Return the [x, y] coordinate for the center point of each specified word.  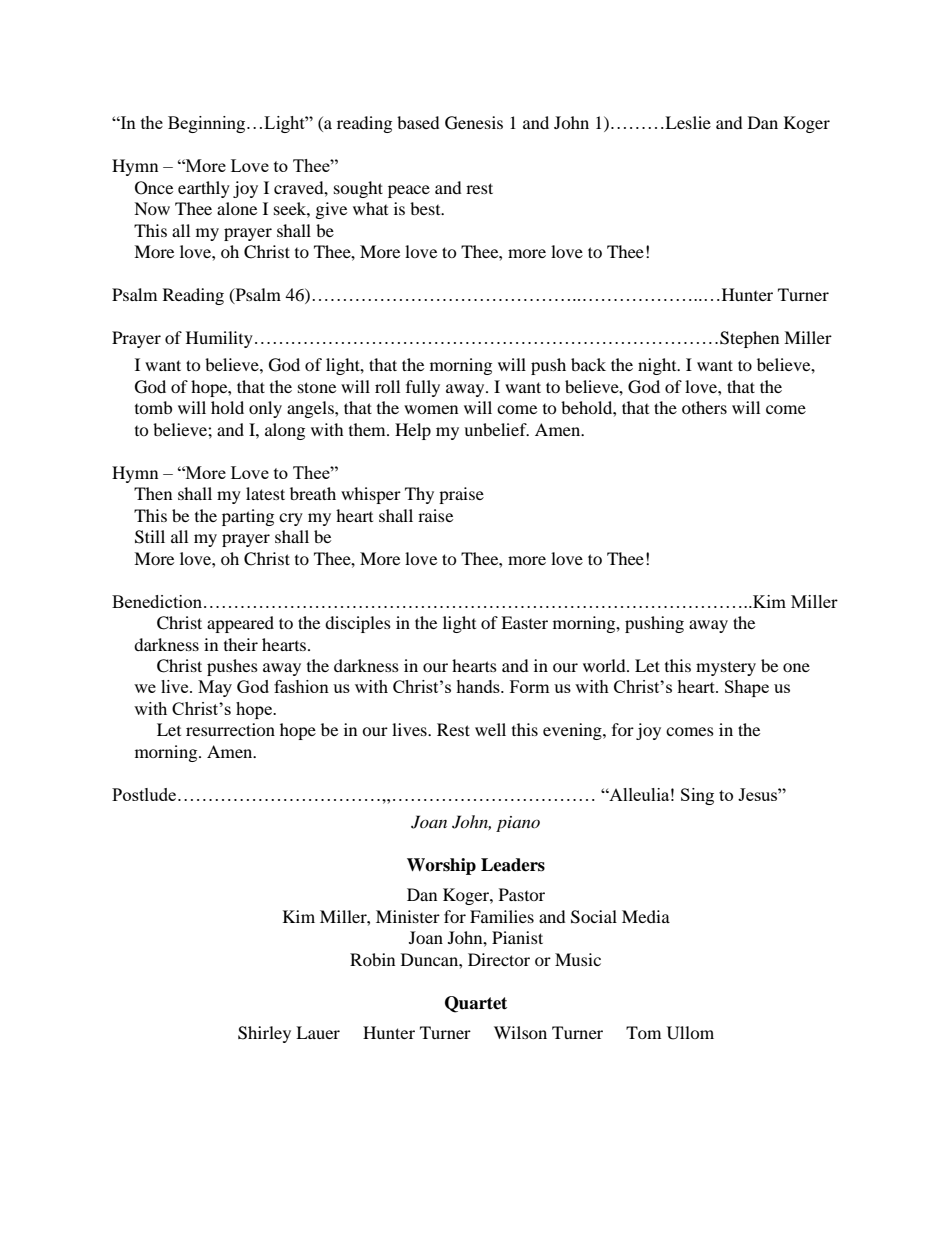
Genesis [474, 123]
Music [578, 959]
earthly [204, 189]
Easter [524, 622]
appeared [240, 624]
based [418, 122]
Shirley [264, 1034]
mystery [726, 669]
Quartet [476, 1004]
